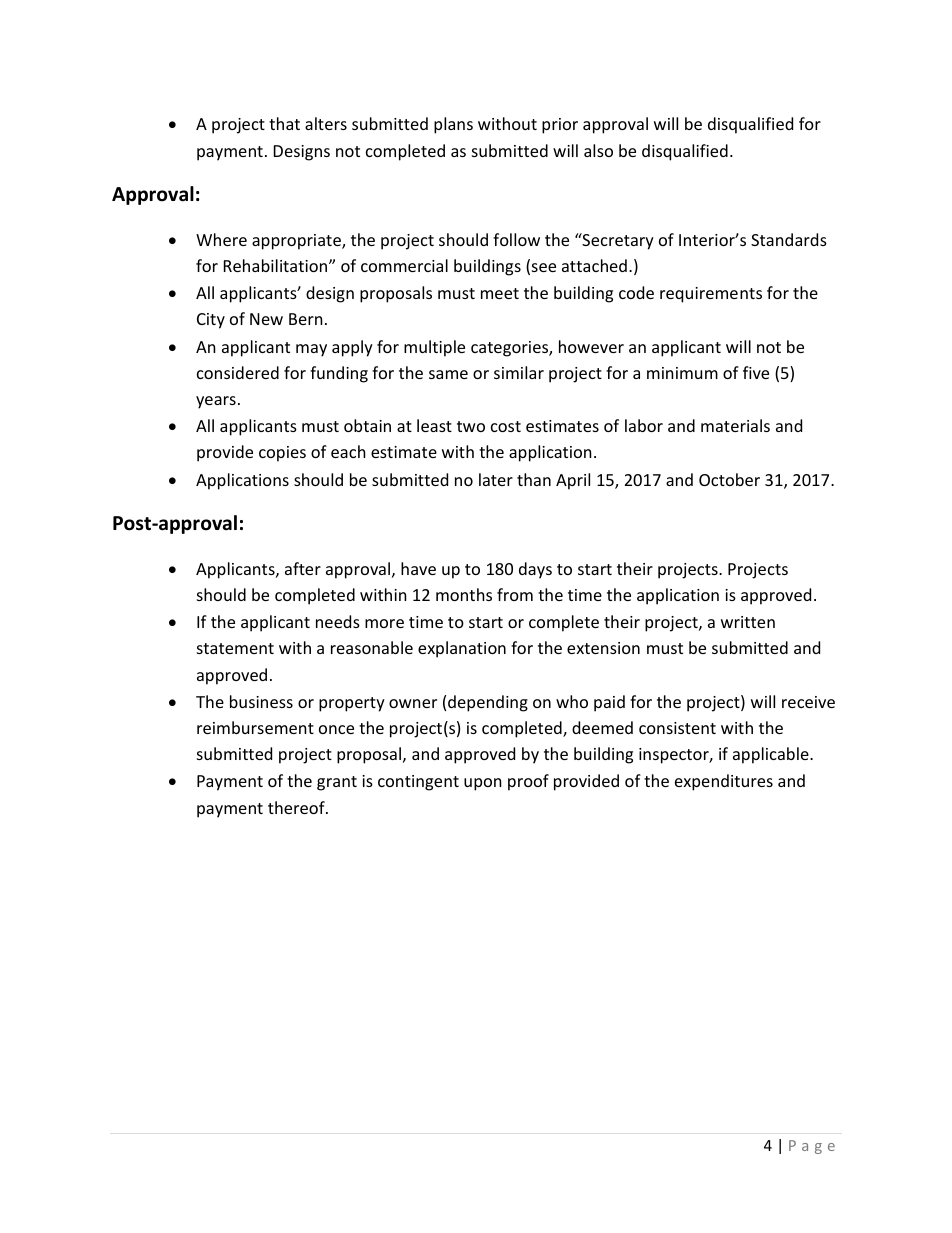  What do you see at coordinates (297, 807) in the page?
I see `thereof` at bounding box center [297, 807].
